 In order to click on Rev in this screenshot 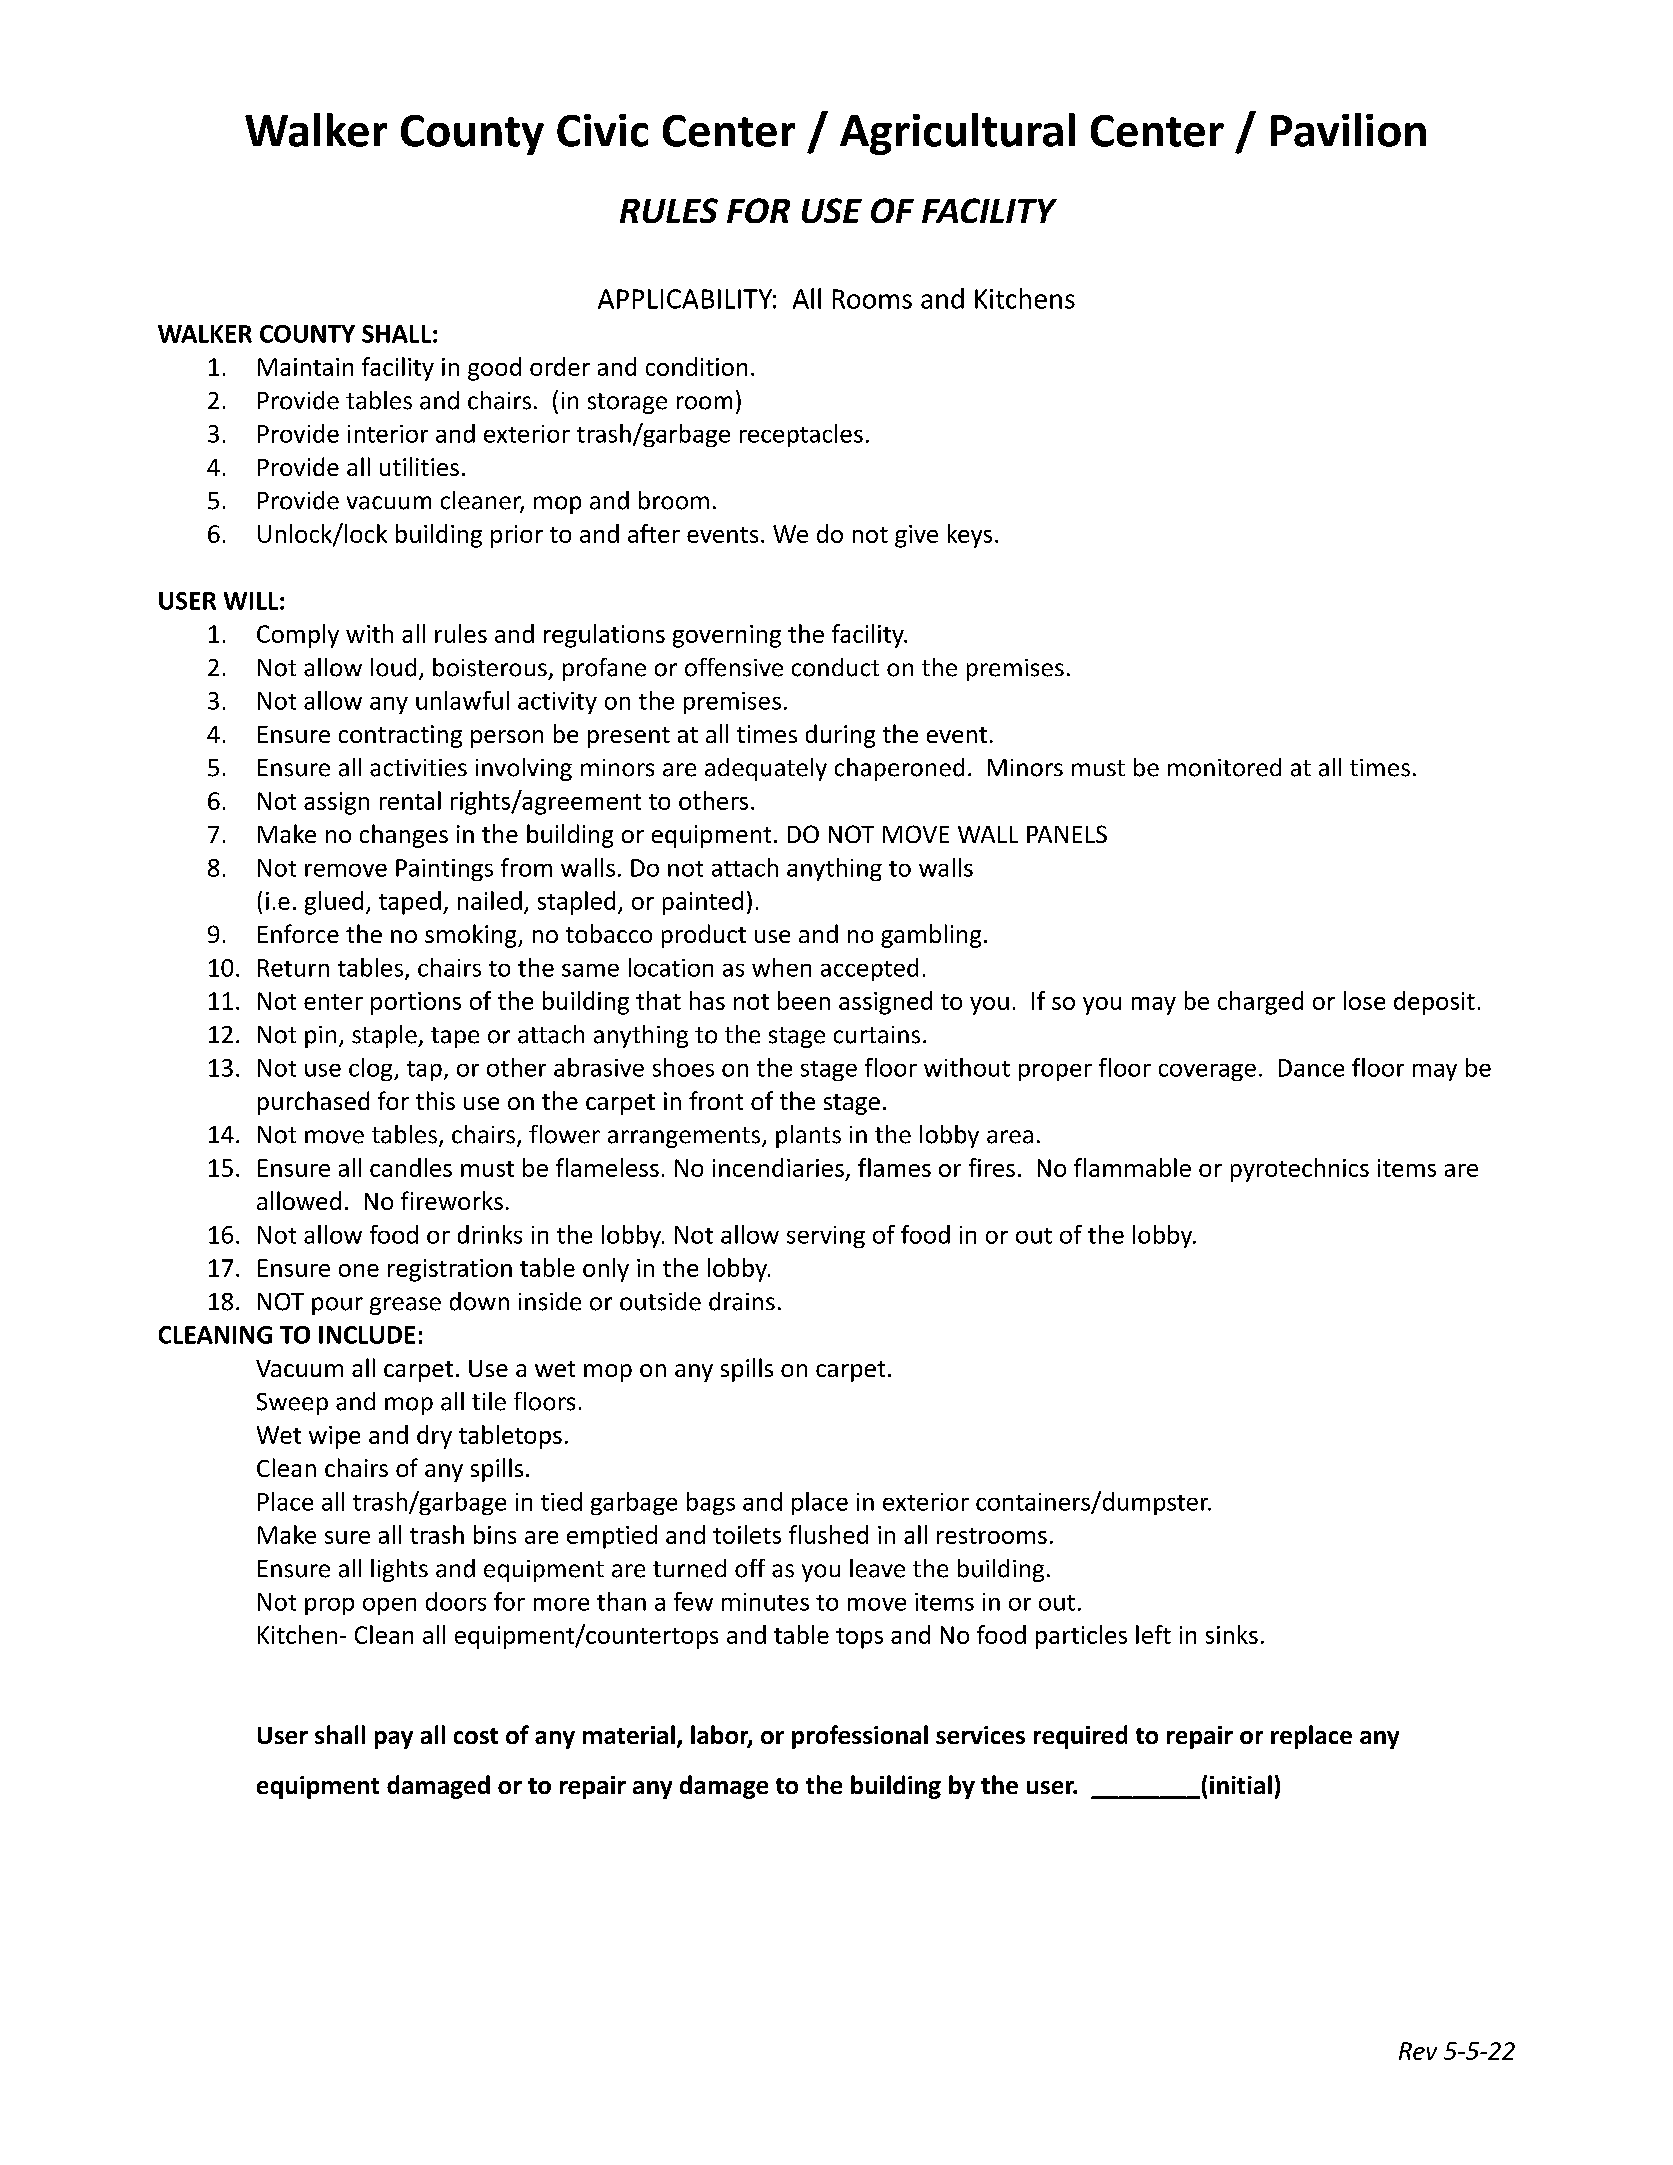, I will do `click(1418, 2051)`.
